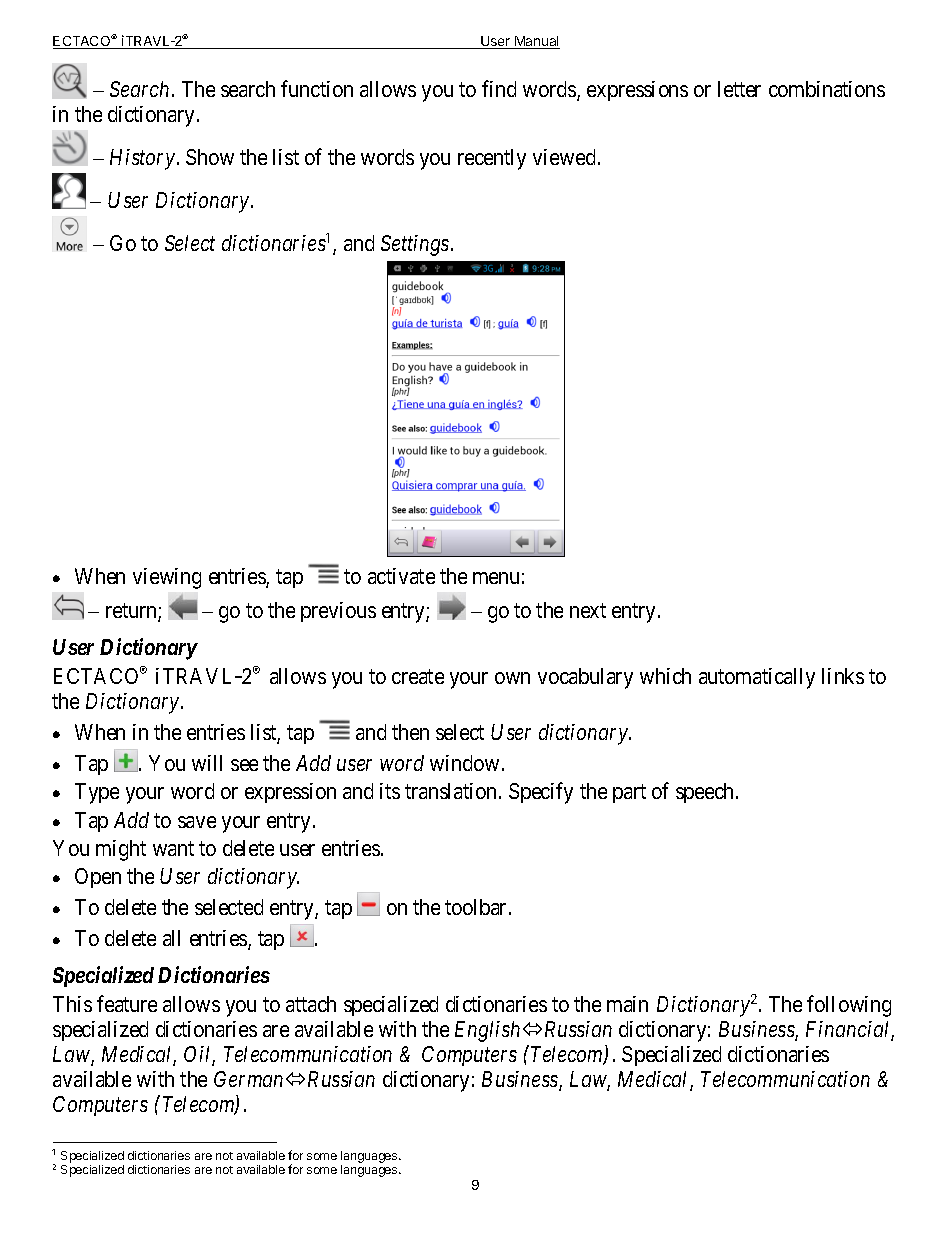 This screenshot has width=952, height=1233. What do you see at coordinates (477, 907) in the screenshot?
I see `toolbar` at bounding box center [477, 907].
